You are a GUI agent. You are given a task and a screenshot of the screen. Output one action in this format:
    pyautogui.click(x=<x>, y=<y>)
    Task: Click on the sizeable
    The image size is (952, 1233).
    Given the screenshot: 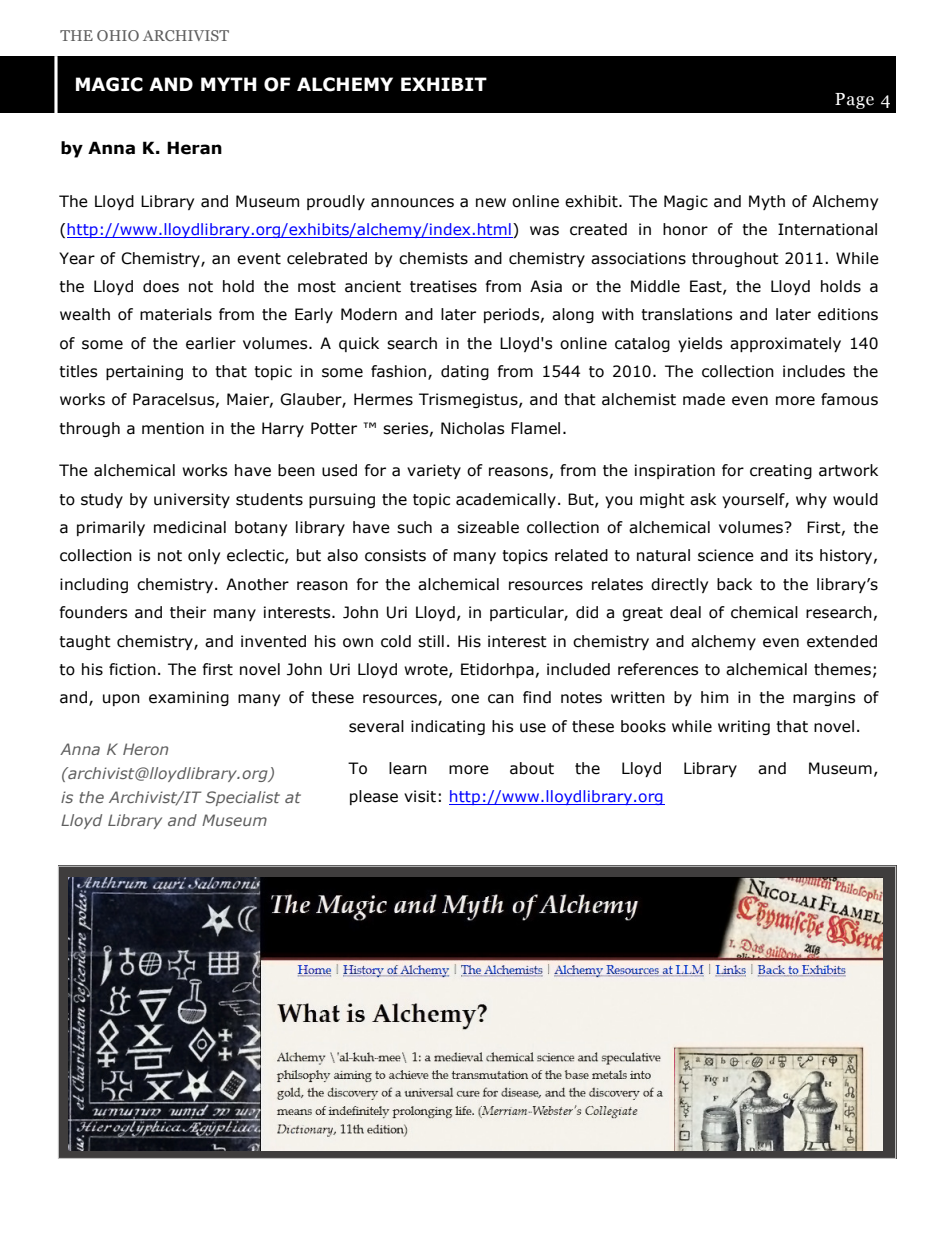 What is the action you would take?
    pyautogui.click(x=488, y=527)
